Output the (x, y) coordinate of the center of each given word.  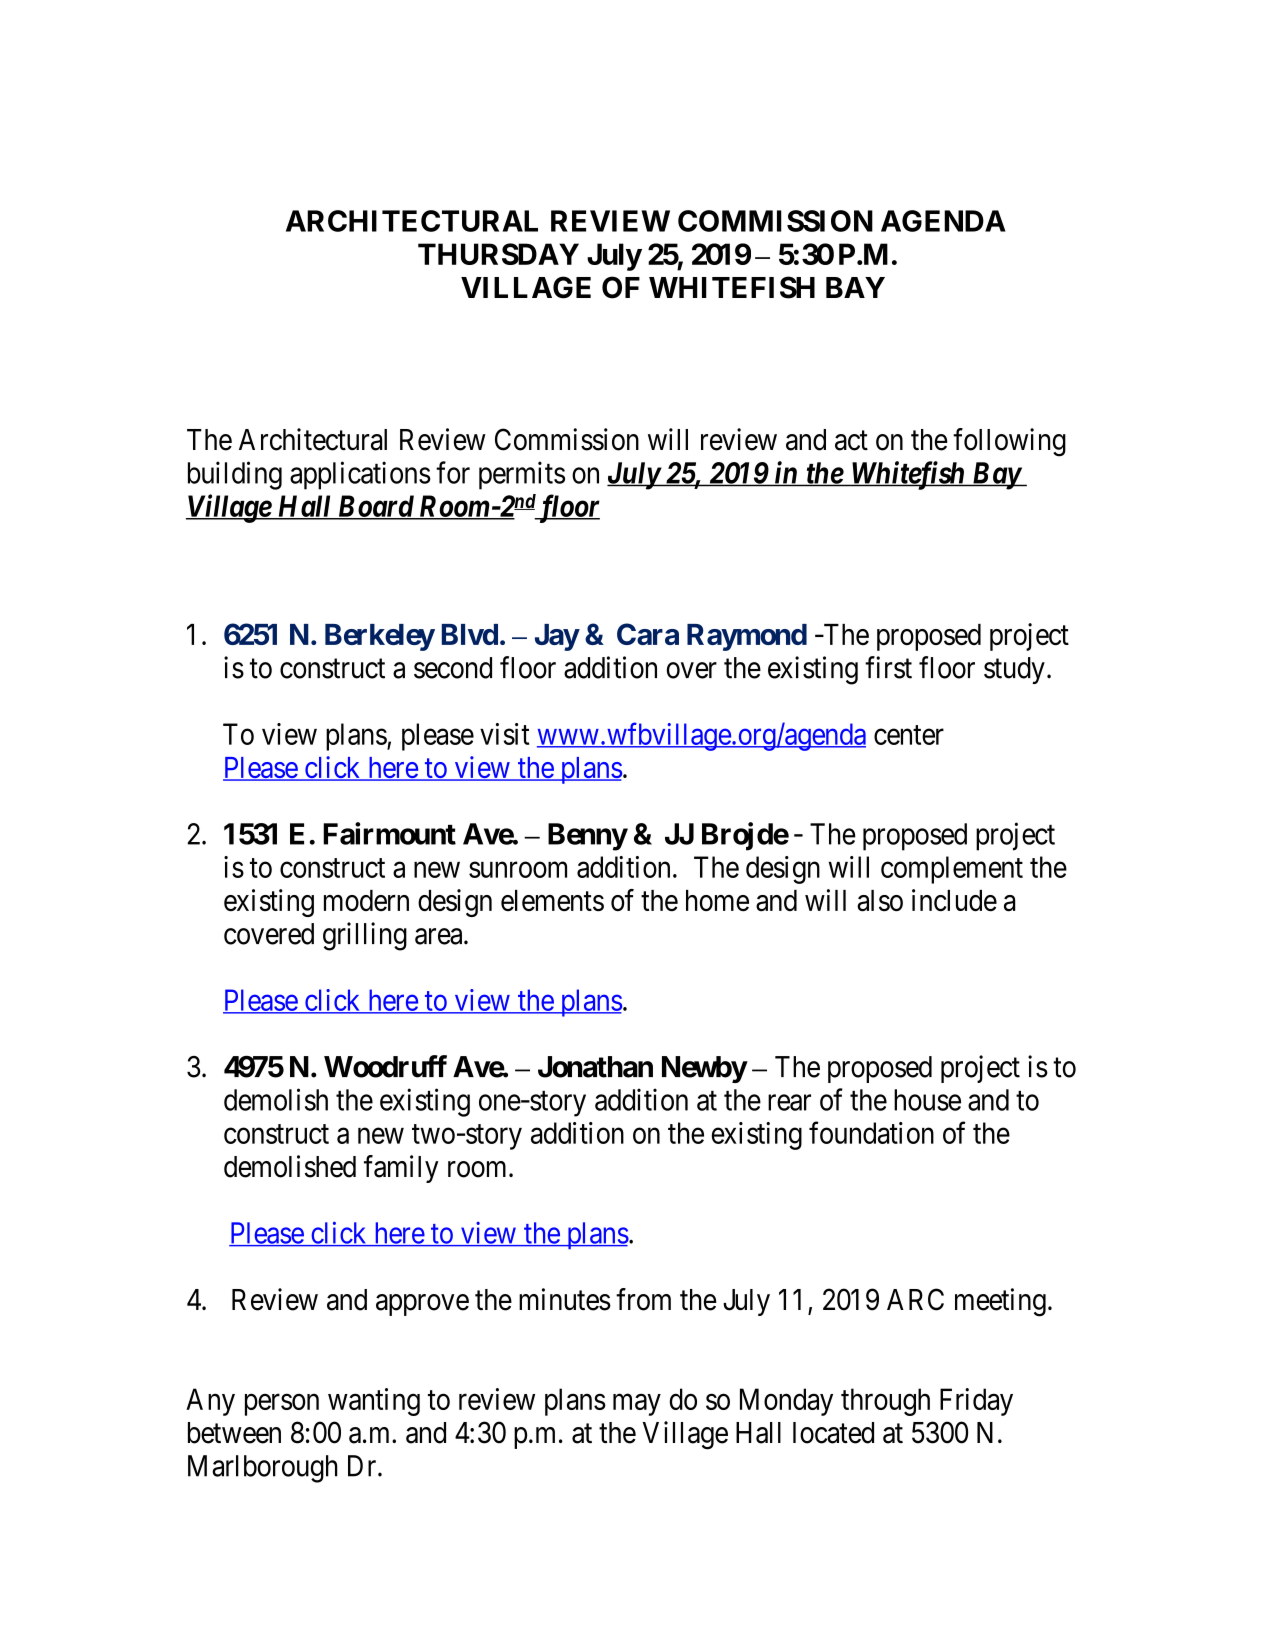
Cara (648, 634)
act (851, 441)
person (282, 1405)
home (717, 900)
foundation (871, 1132)
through (885, 1402)
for (453, 472)
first (888, 667)
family (401, 1169)
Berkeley (380, 637)
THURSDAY (498, 254)
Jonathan (595, 1067)
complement (952, 870)
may (637, 1405)
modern (366, 900)
